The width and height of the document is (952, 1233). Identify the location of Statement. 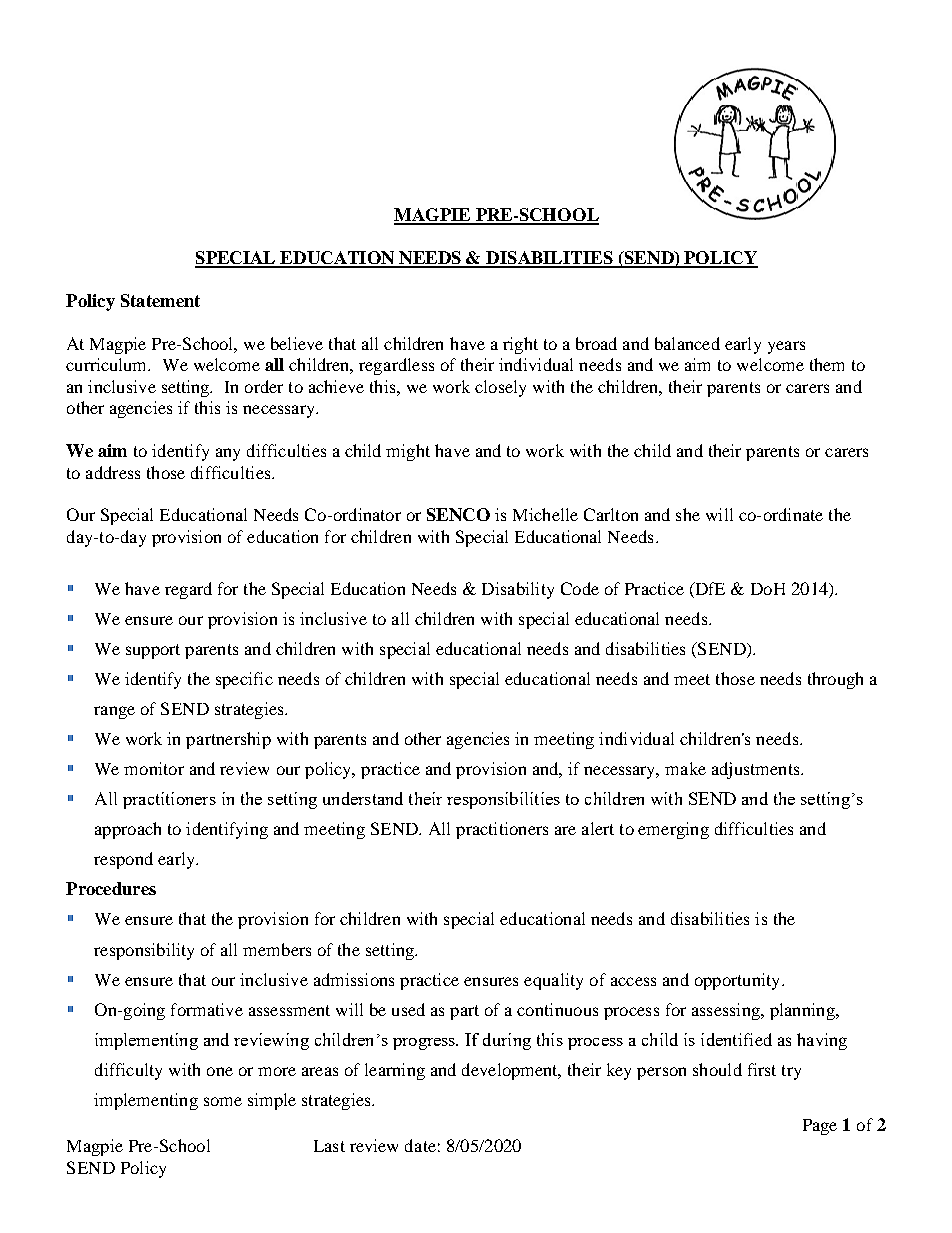
(160, 300).
